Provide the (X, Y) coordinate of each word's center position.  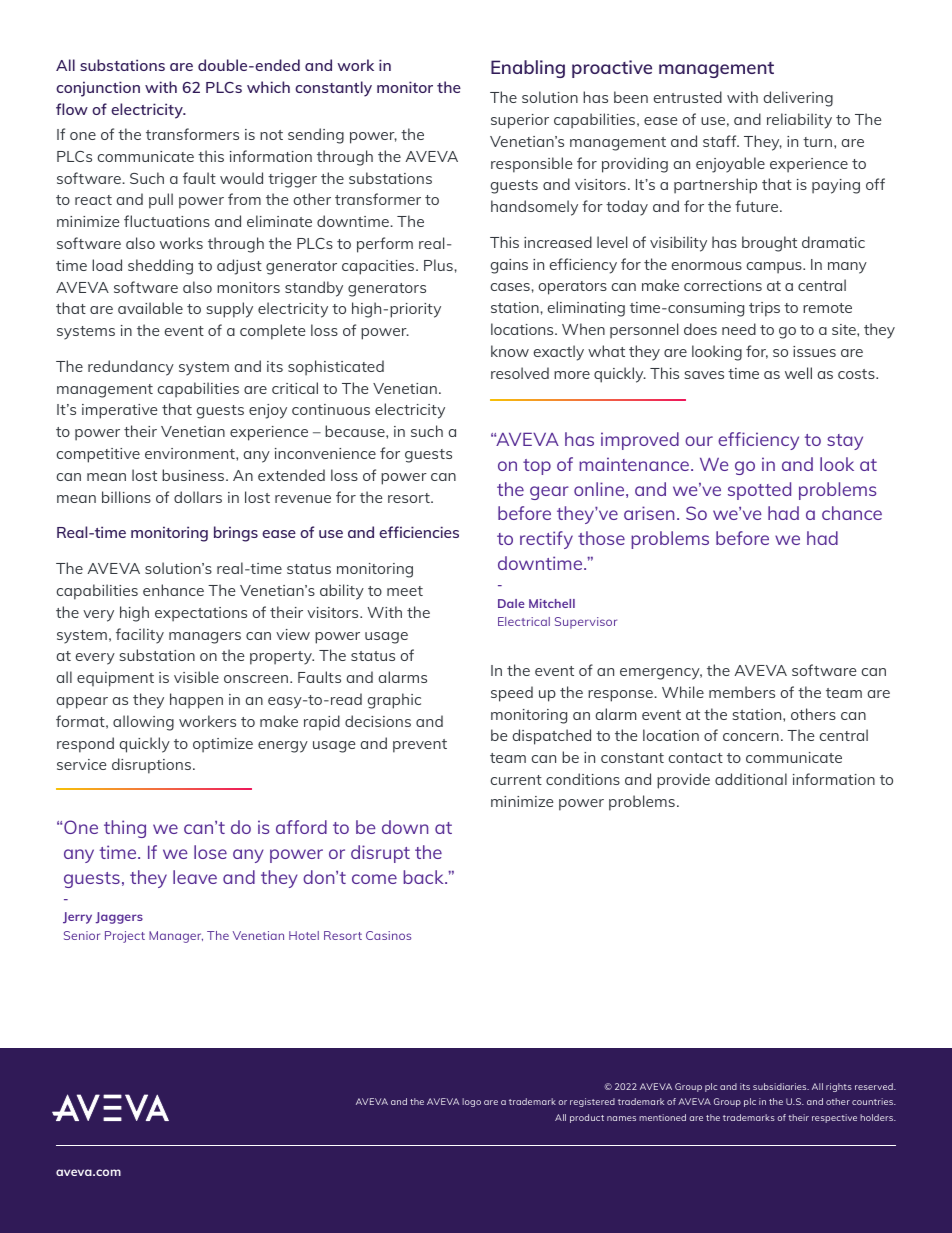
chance (852, 513)
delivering (798, 99)
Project (125, 937)
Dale (511, 603)
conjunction (98, 89)
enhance (173, 590)
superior (520, 121)
